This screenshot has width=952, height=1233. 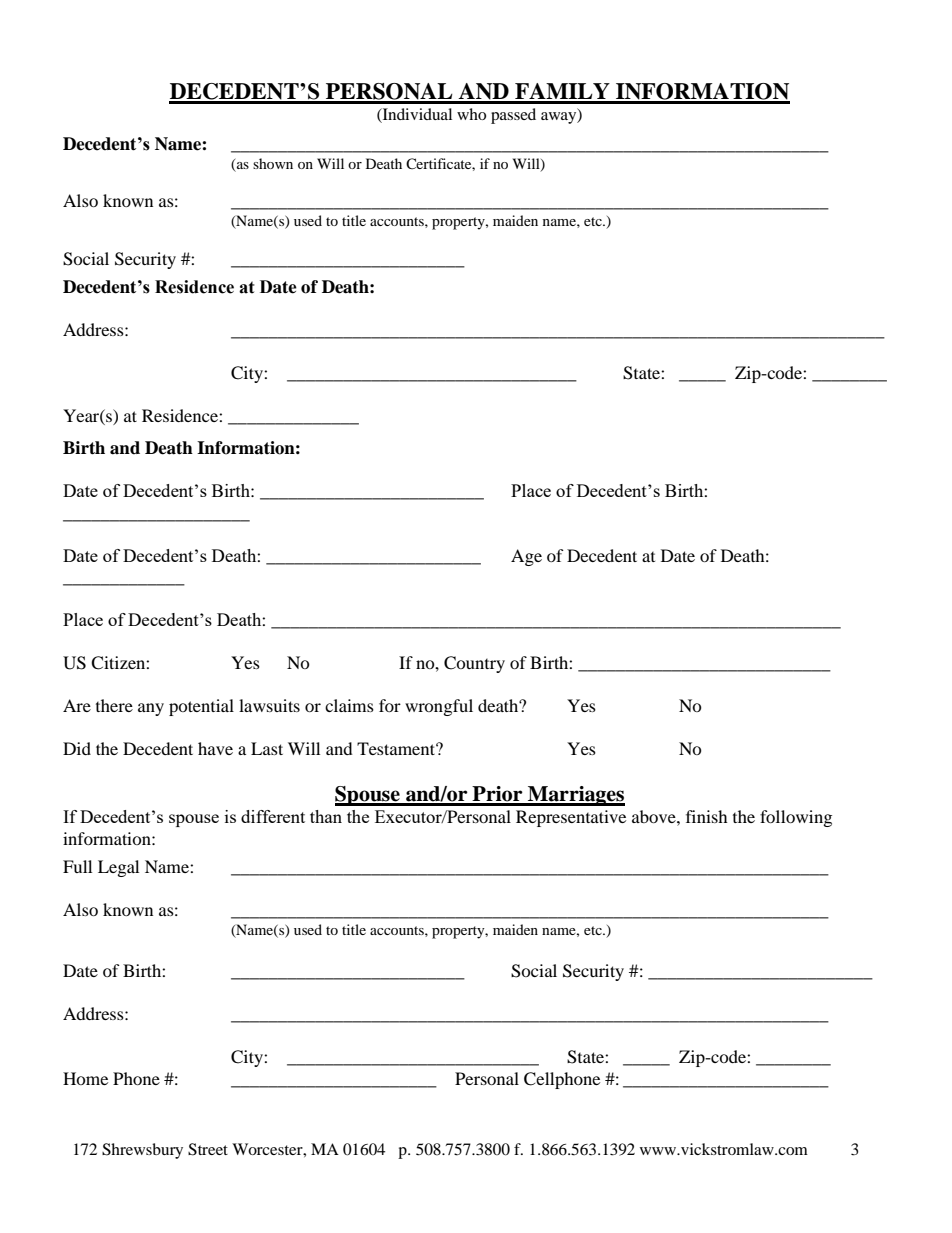 I want to click on claims, so click(x=349, y=705).
